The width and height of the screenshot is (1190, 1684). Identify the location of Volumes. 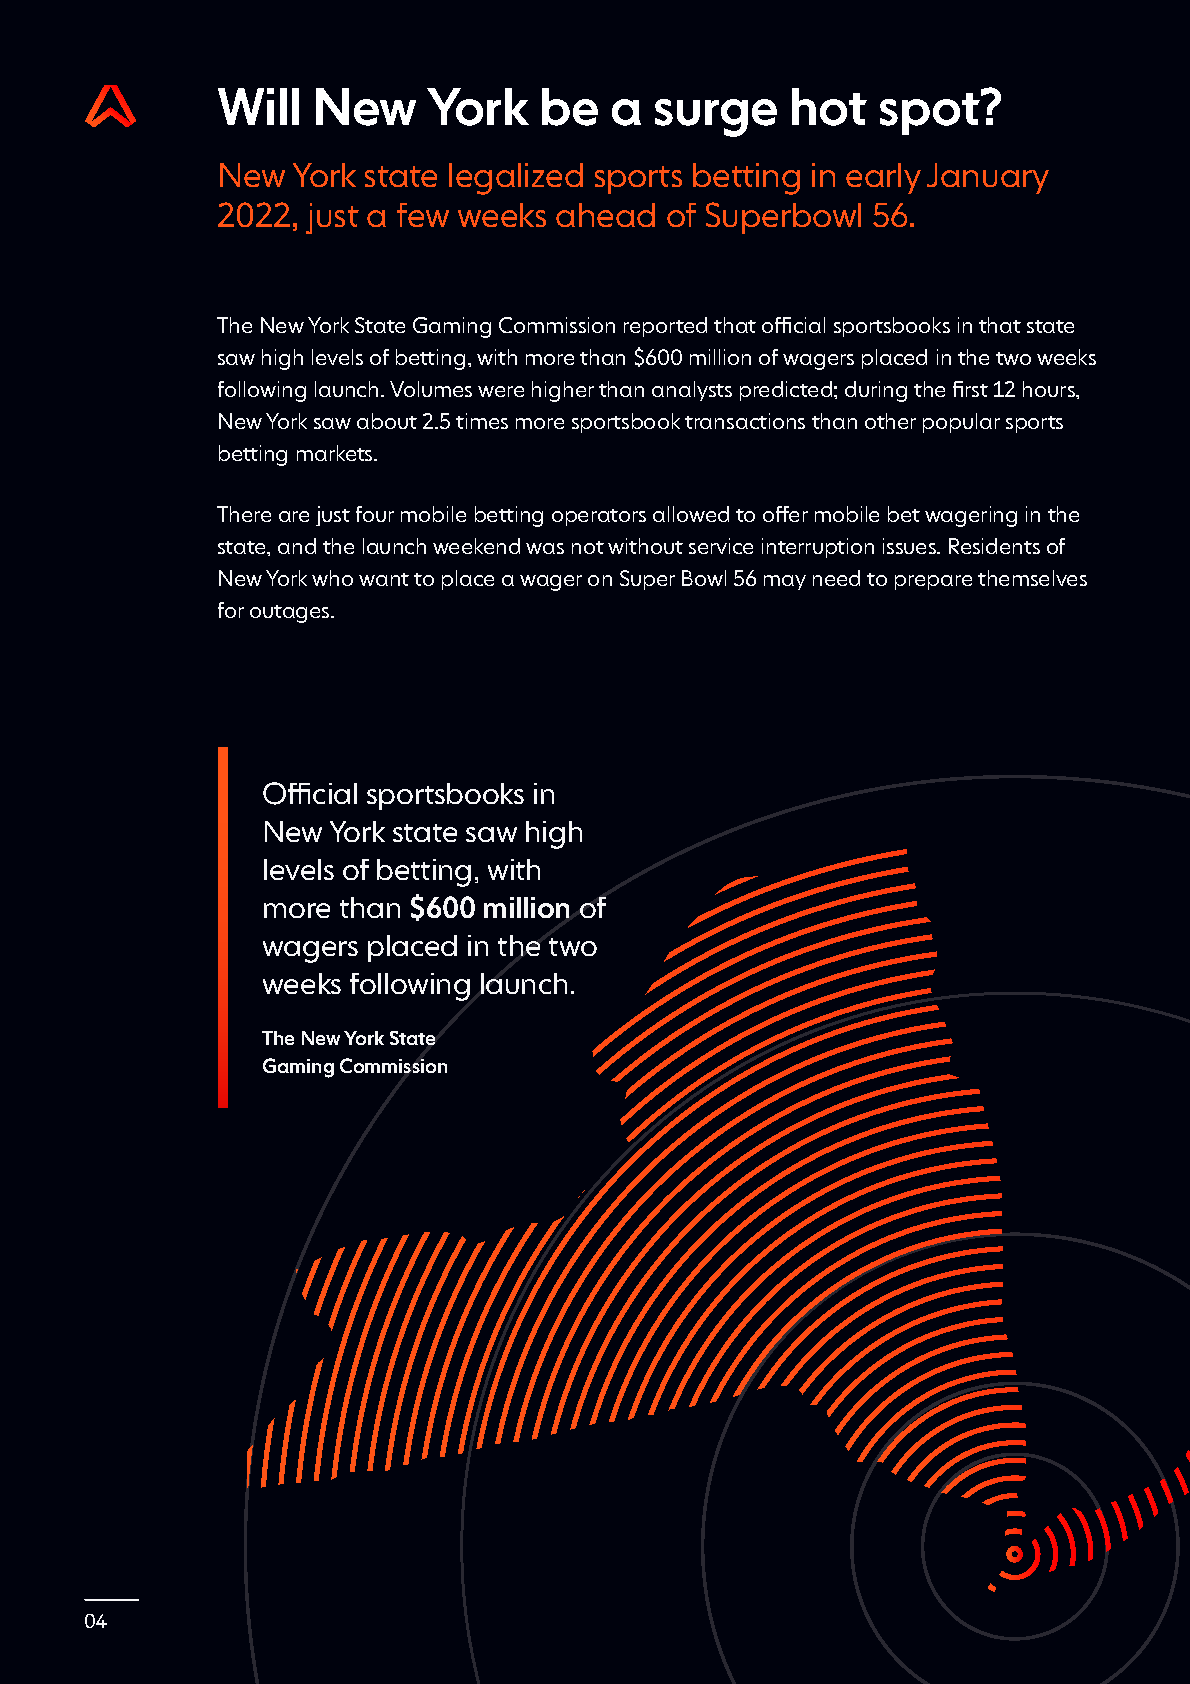
(431, 389).
